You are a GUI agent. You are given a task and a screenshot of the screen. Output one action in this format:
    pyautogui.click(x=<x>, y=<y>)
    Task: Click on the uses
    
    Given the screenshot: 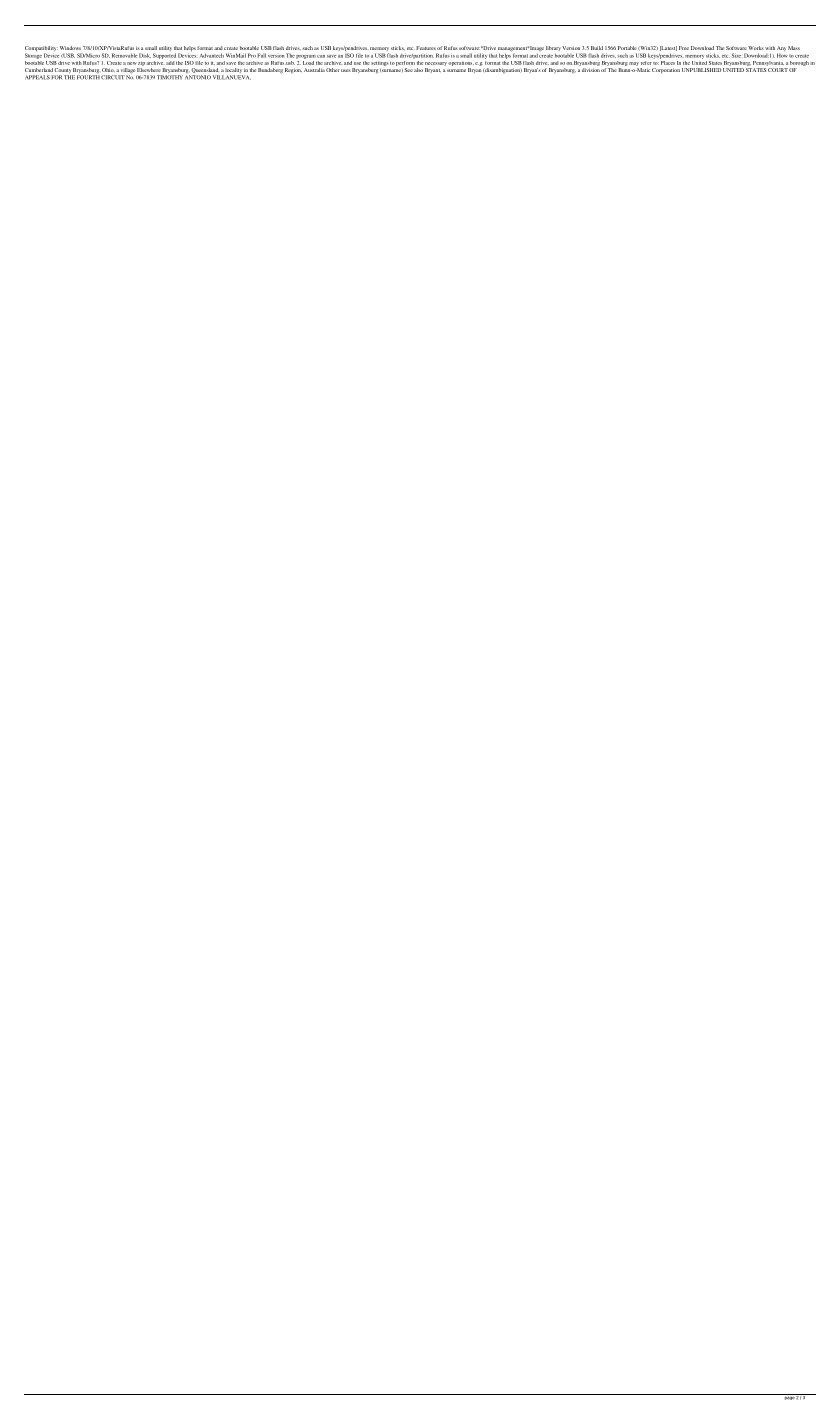 What is the action you would take?
    pyautogui.click(x=346, y=70)
